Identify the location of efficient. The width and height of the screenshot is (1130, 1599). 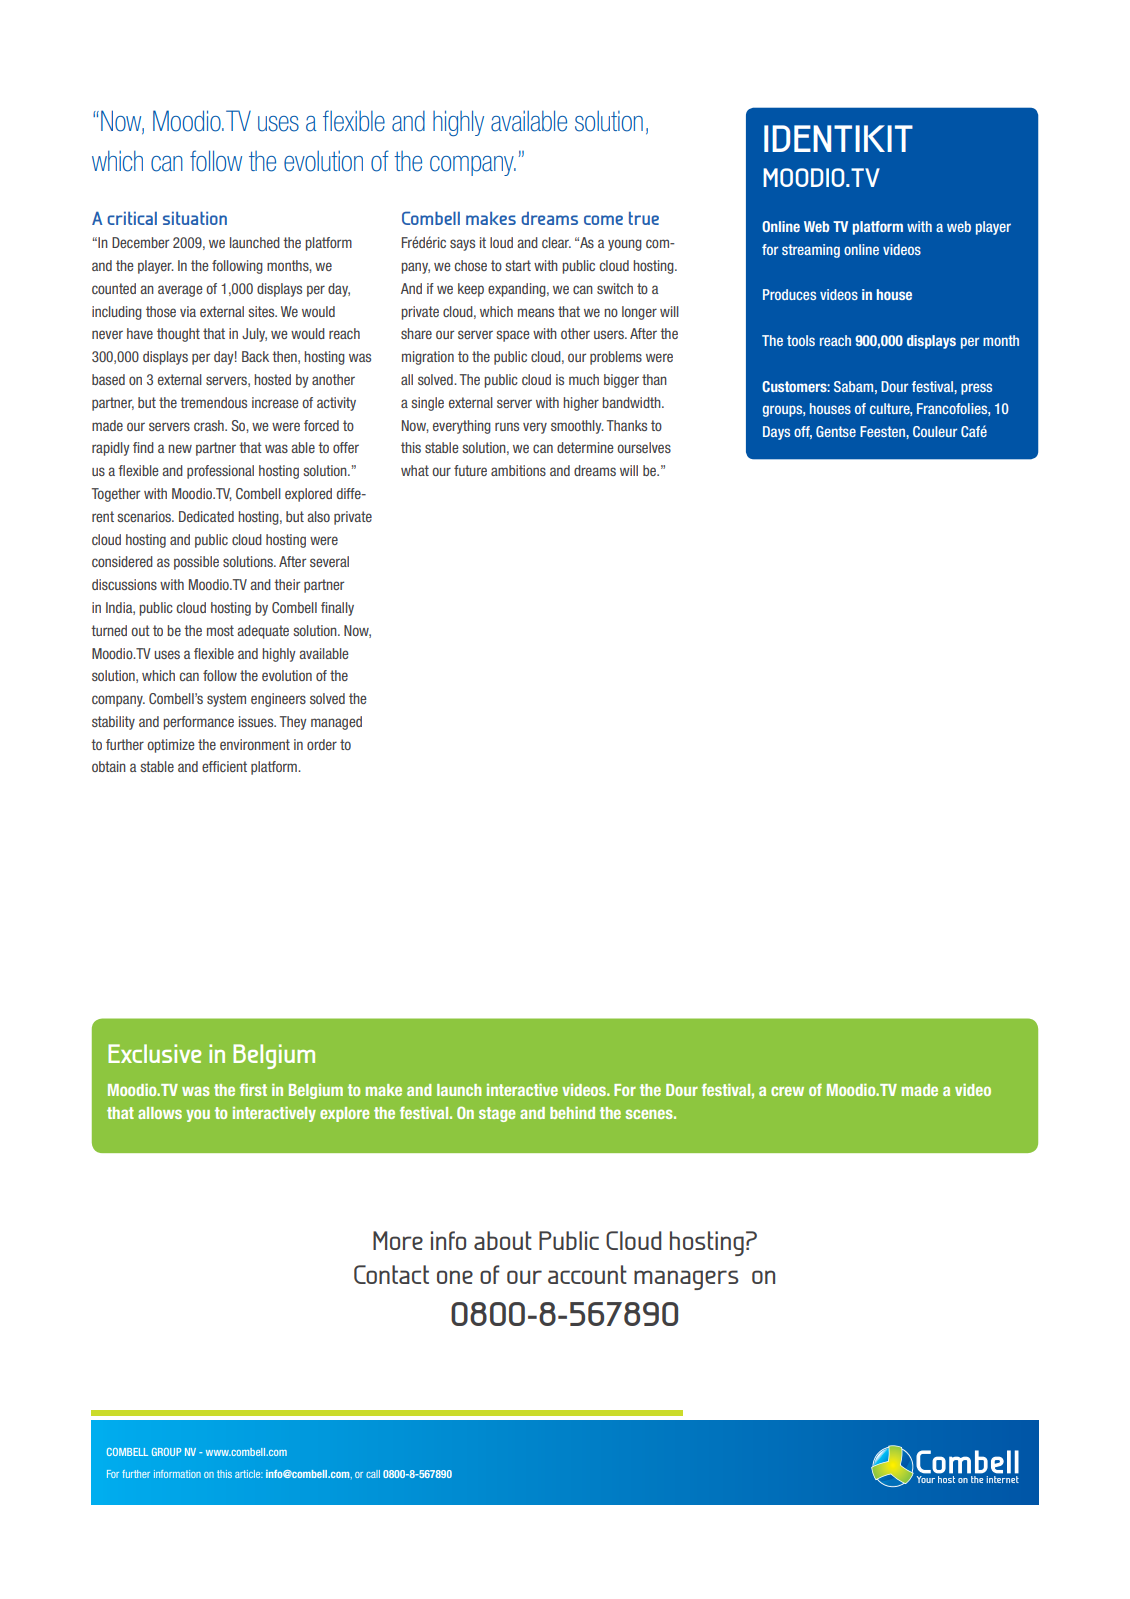
(224, 766).
